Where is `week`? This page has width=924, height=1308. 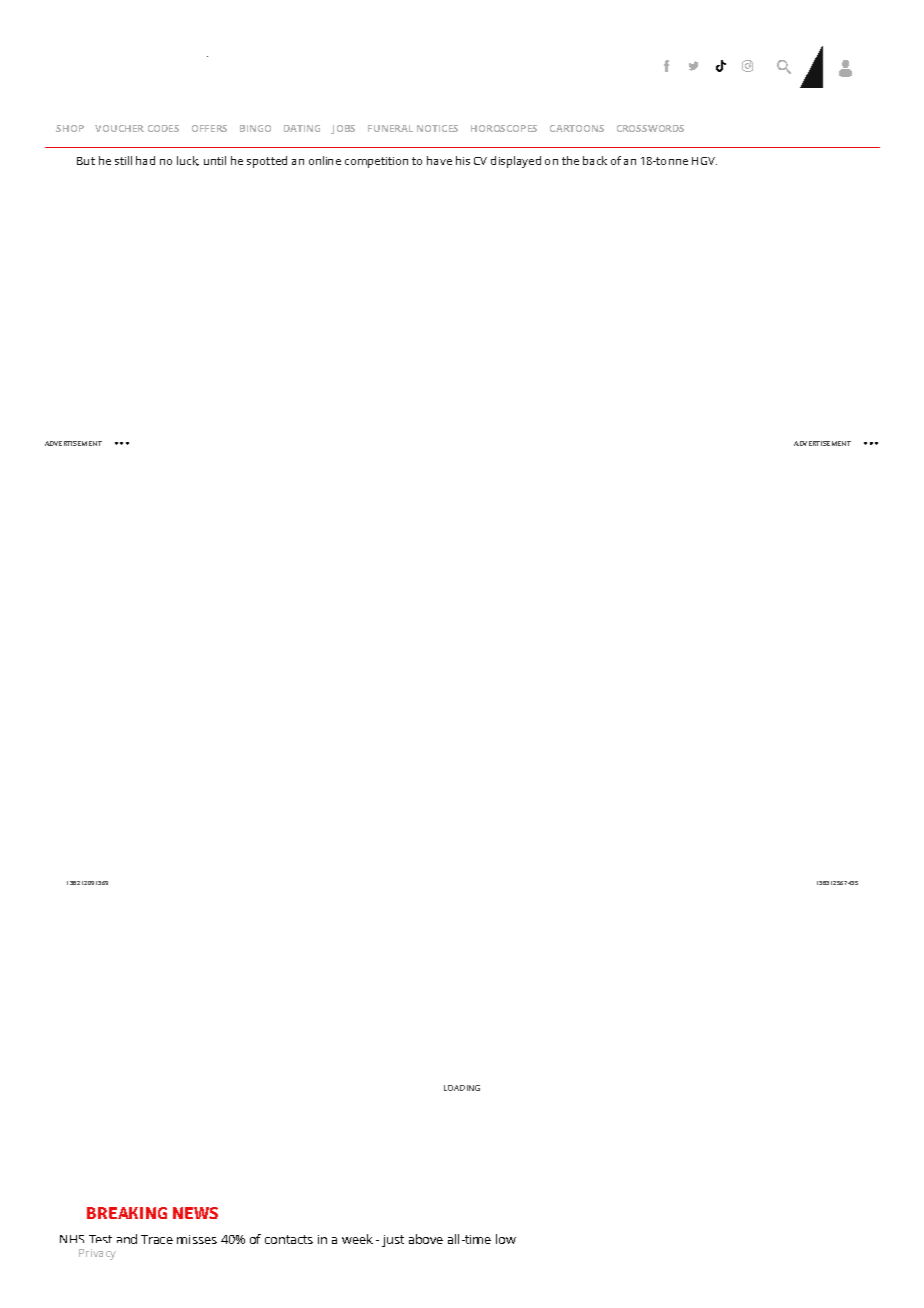 week is located at coordinates (357, 1239).
